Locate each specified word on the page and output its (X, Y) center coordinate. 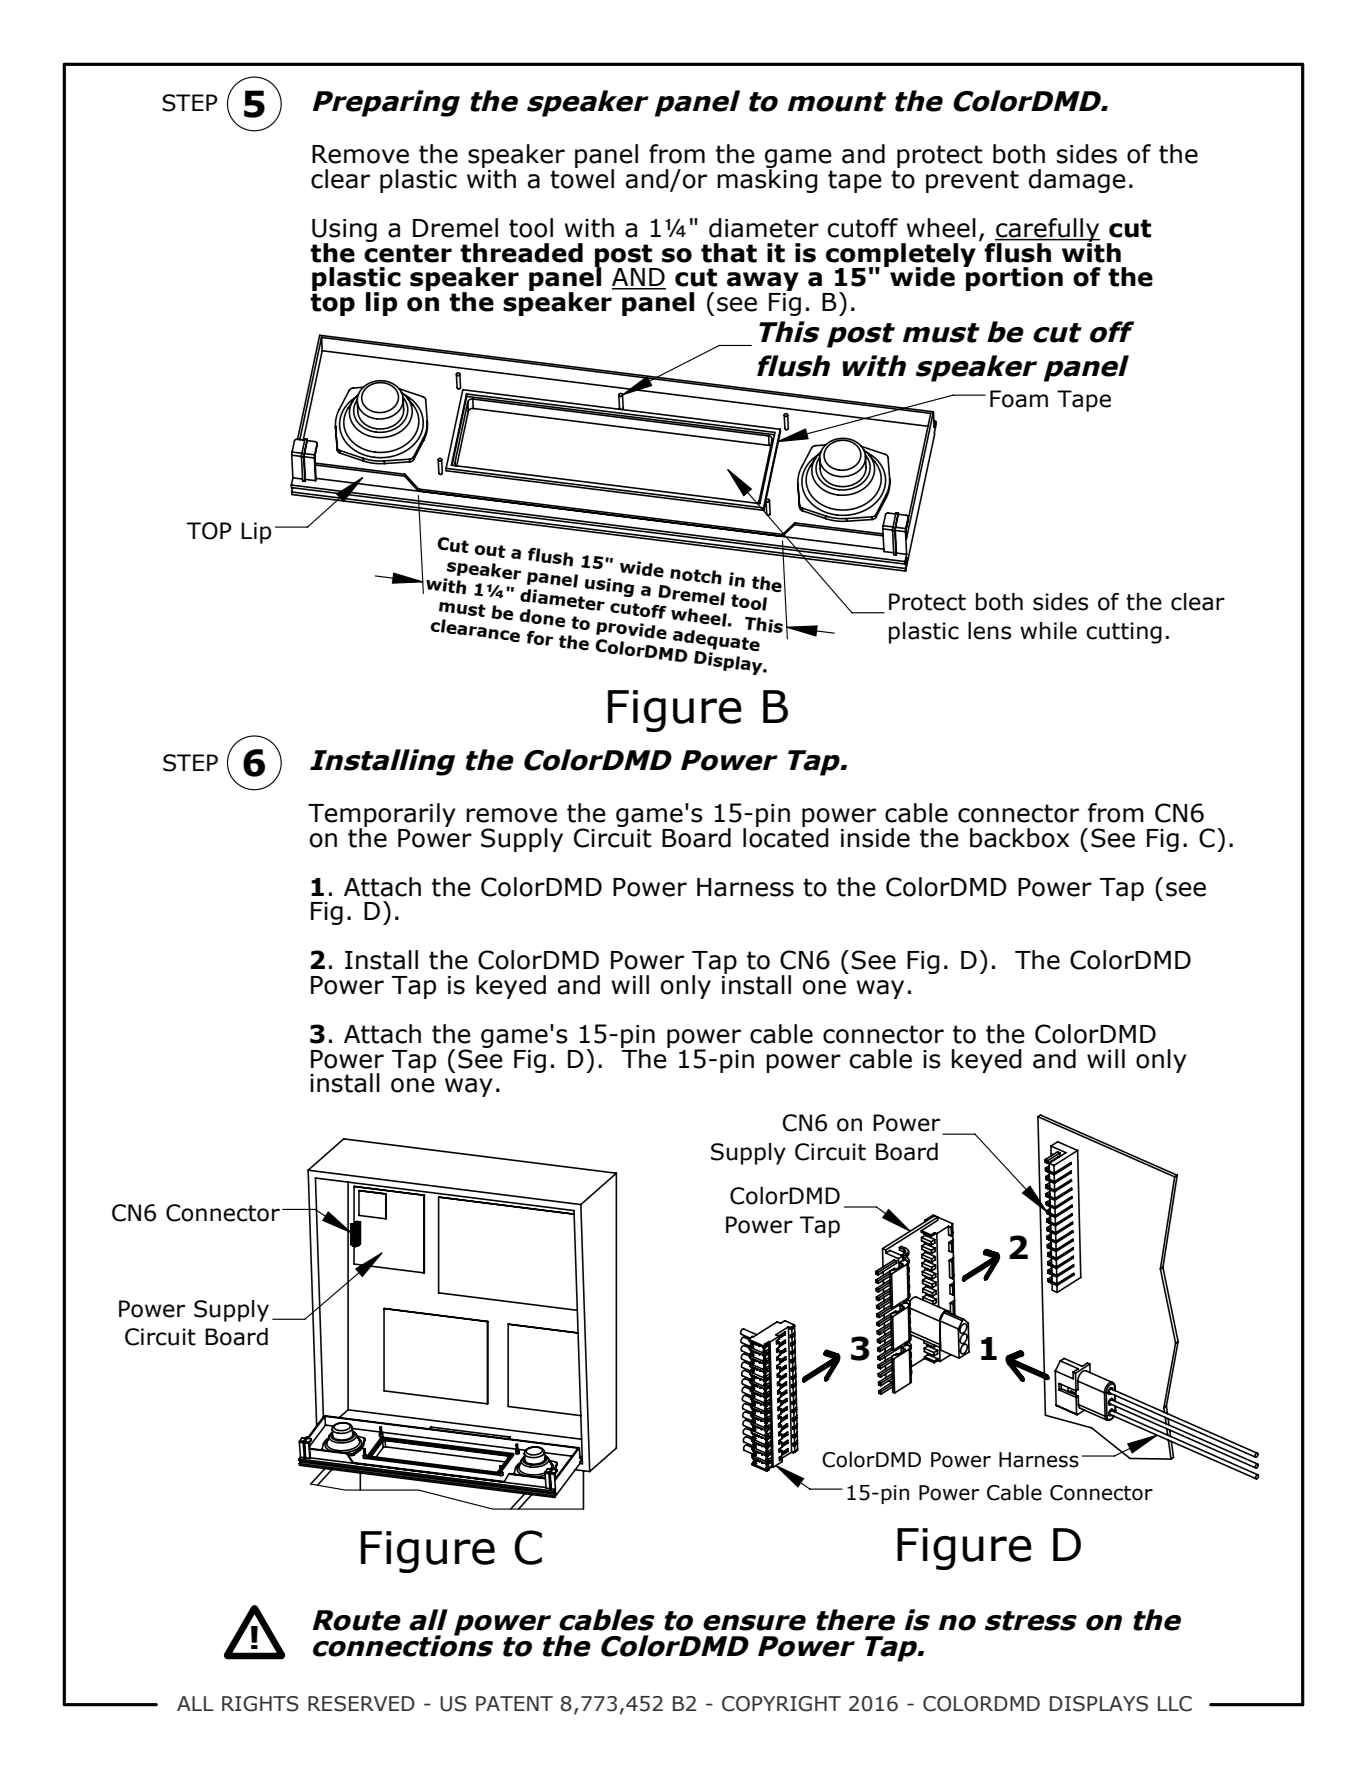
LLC (1175, 1704)
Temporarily (382, 816)
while (1048, 631)
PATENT (514, 1703)
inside (875, 838)
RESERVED (361, 1704)
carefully (1047, 231)
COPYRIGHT (781, 1704)
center (408, 253)
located (786, 836)
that (729, 253)
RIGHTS (260, 1704)
